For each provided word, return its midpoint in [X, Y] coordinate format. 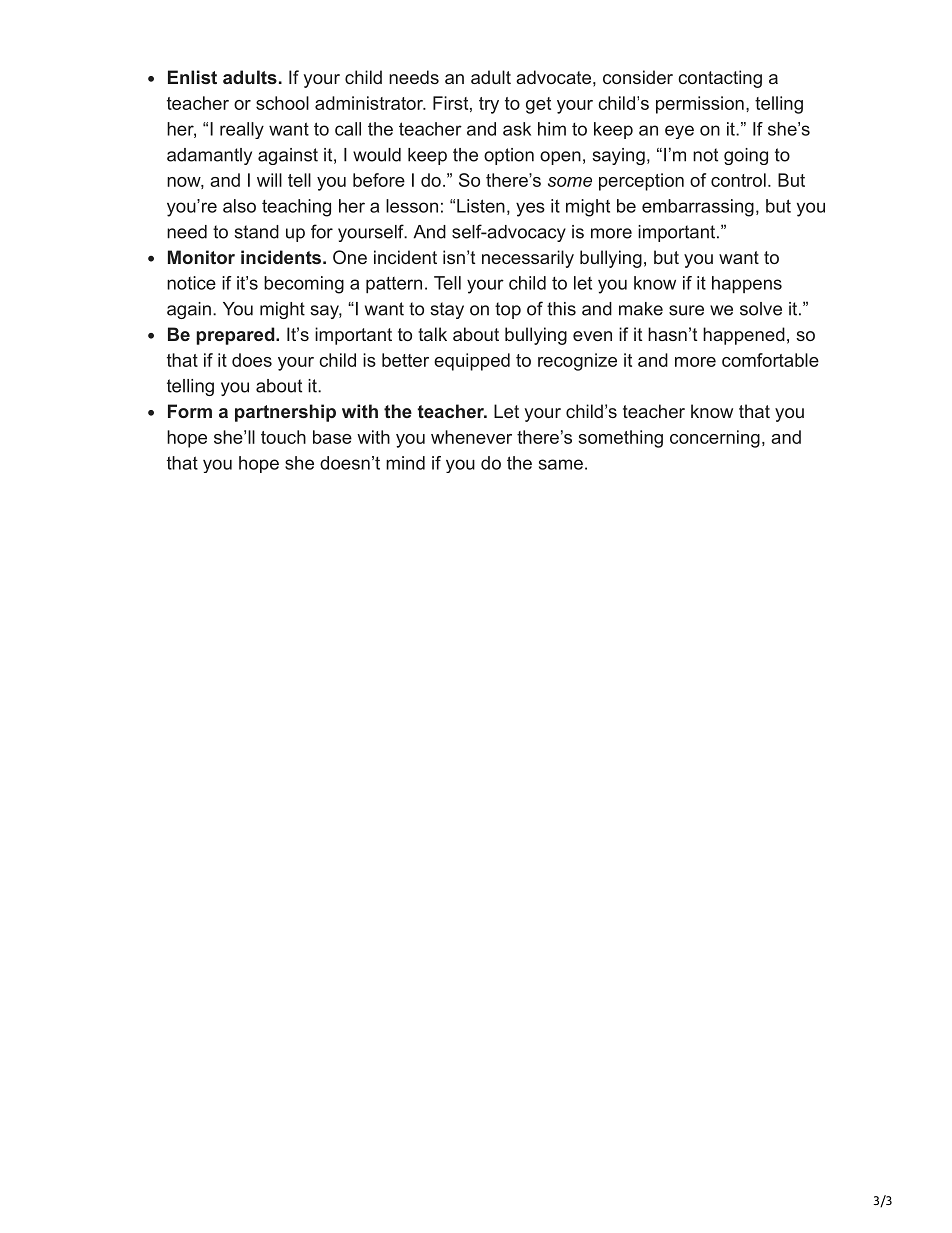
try [489, 105]
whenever [471, 437]
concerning [715, 439]
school [282, 103]
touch [283, 437]
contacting [720, 79]
